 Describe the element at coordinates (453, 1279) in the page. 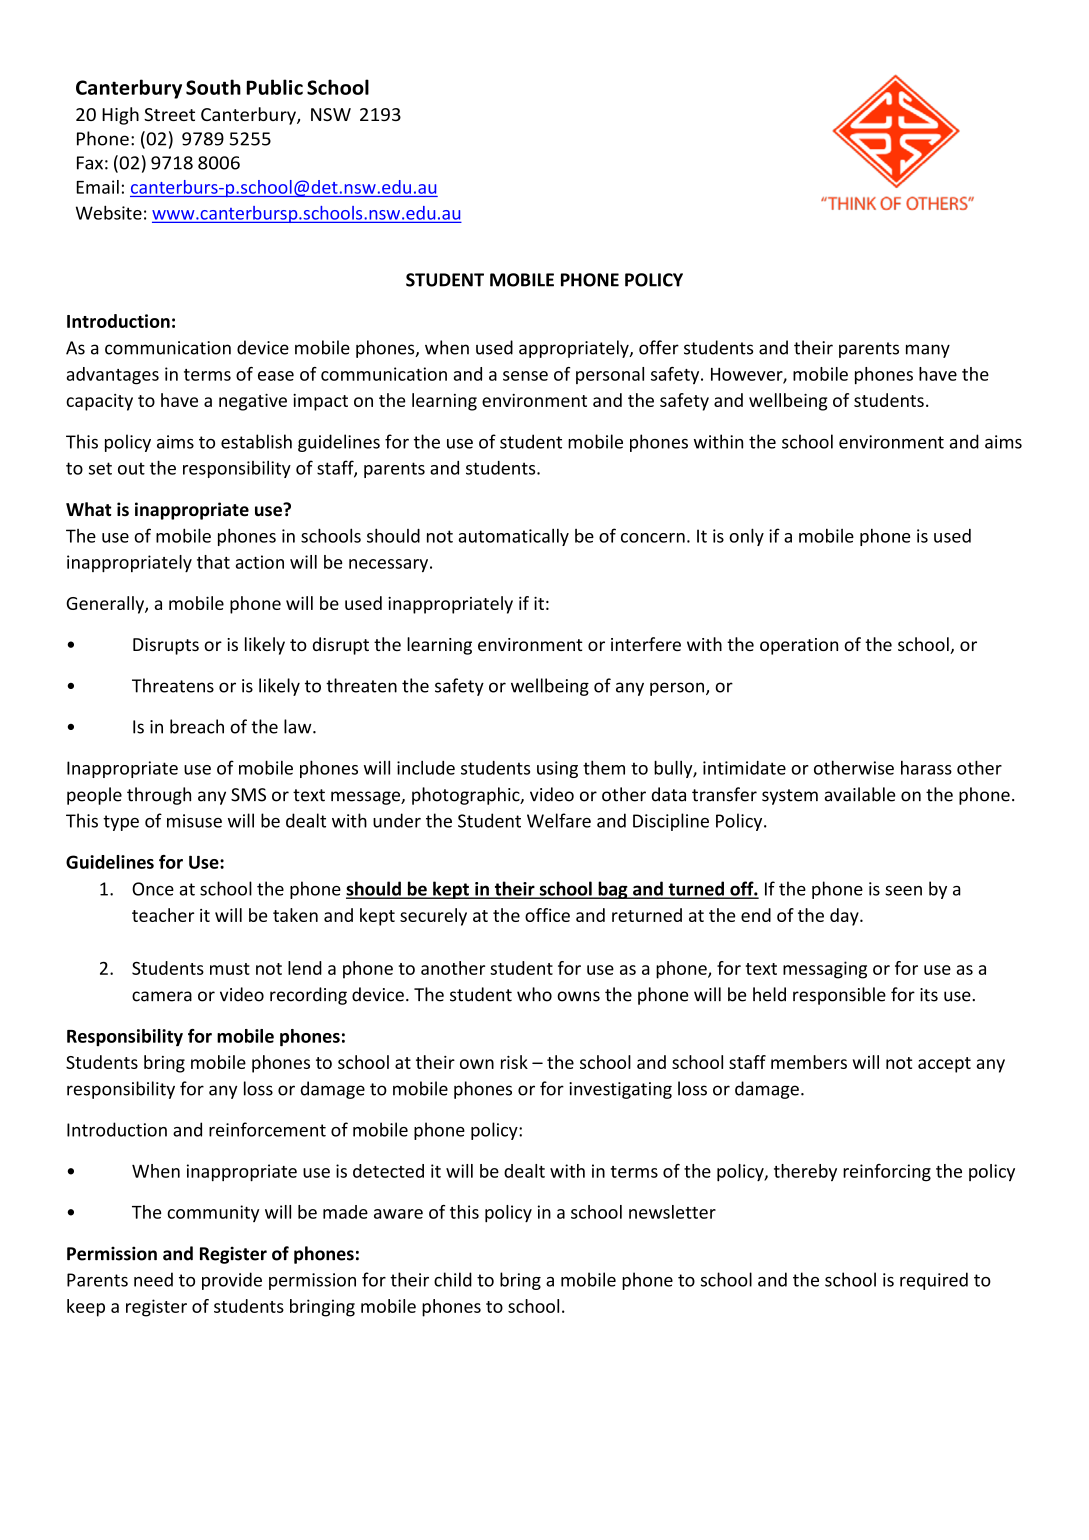

I see `child` at that location.
